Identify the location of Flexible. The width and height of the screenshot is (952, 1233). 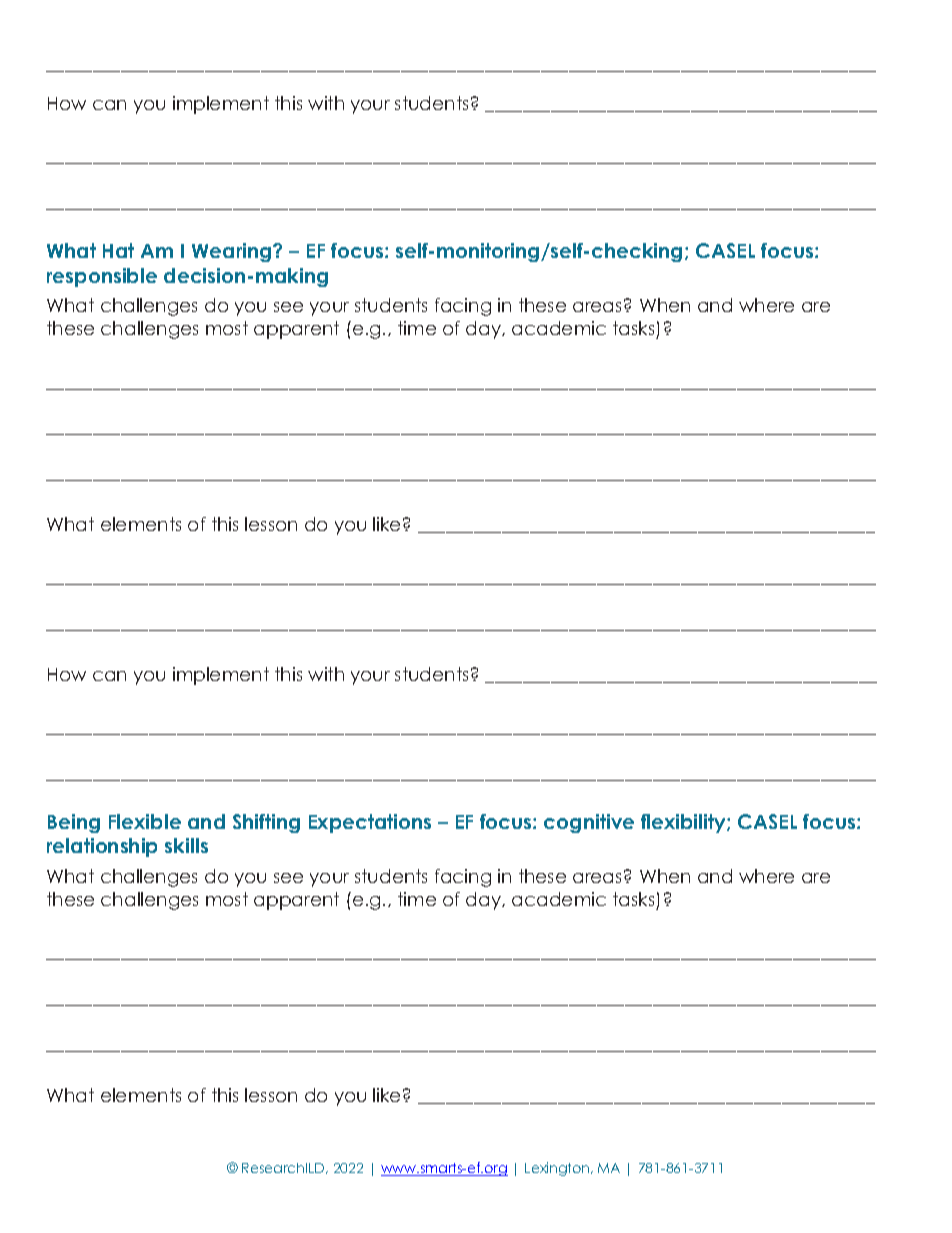
(145, 821).
